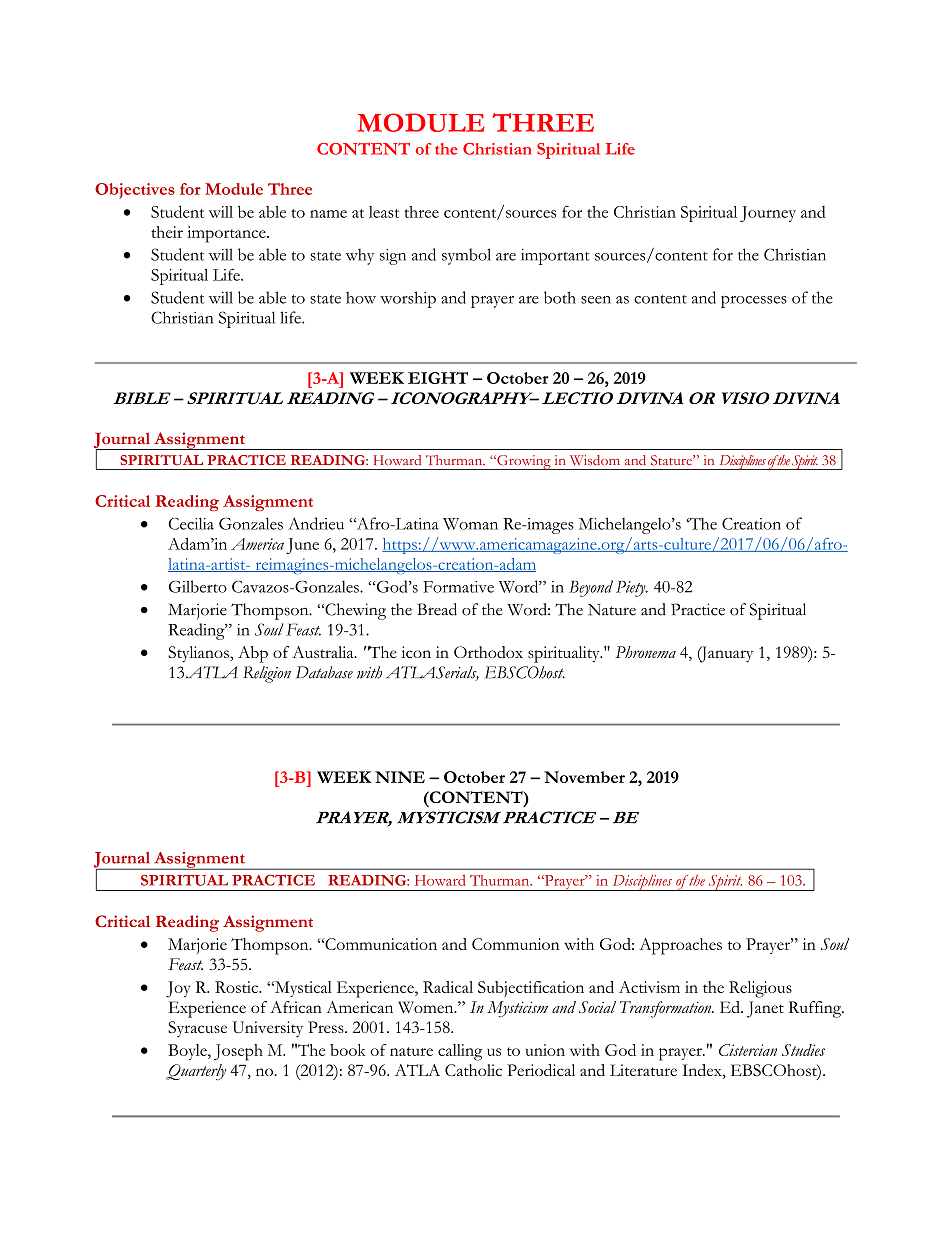 This image has height=1233, width=952. I want to click on importance, so click(227, 234).
